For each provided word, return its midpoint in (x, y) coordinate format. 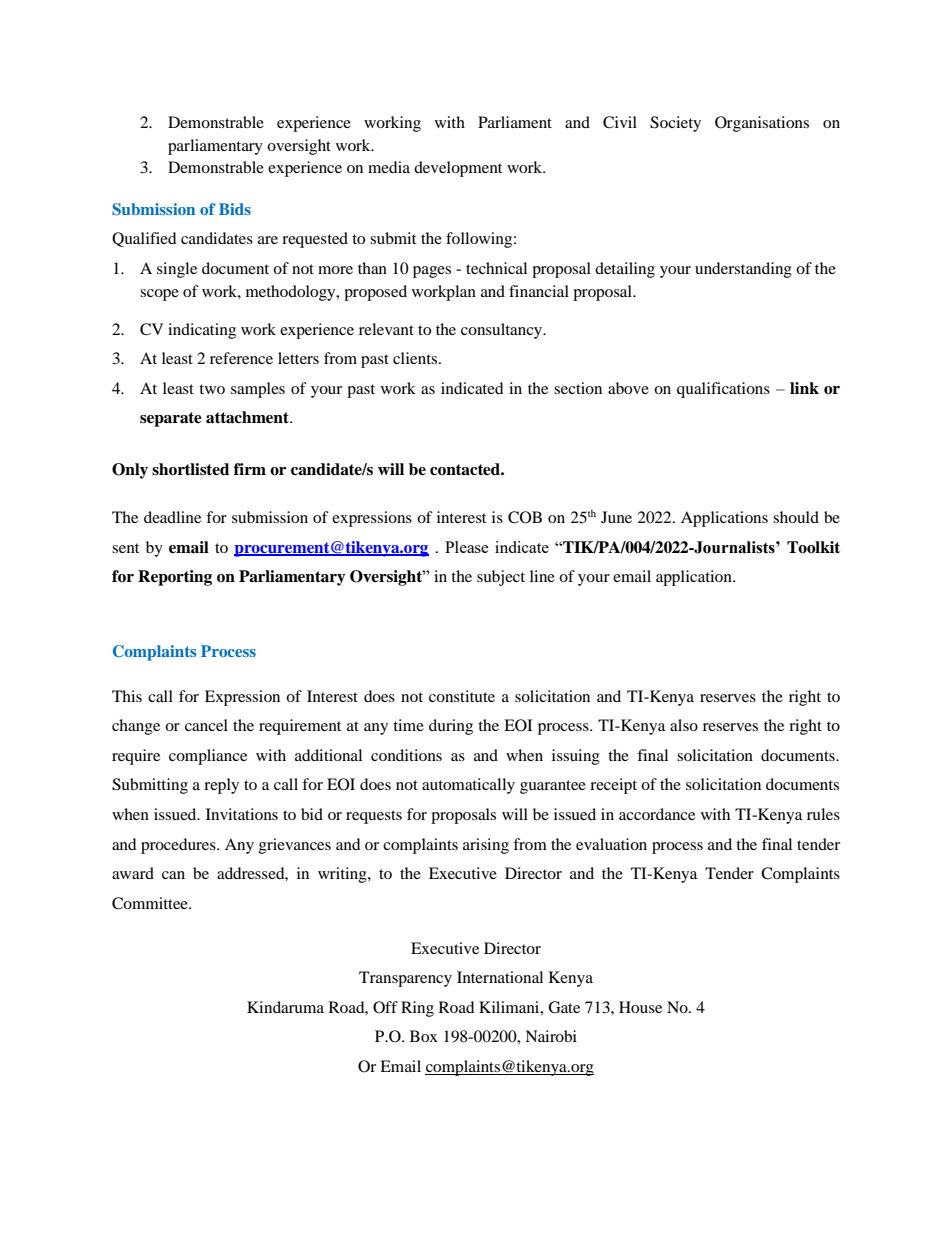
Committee (151, 903)
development (458, 169)
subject (501, 578)
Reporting (175, 578)
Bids (235, 209)
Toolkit (813, 547)
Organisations (762, 124)
